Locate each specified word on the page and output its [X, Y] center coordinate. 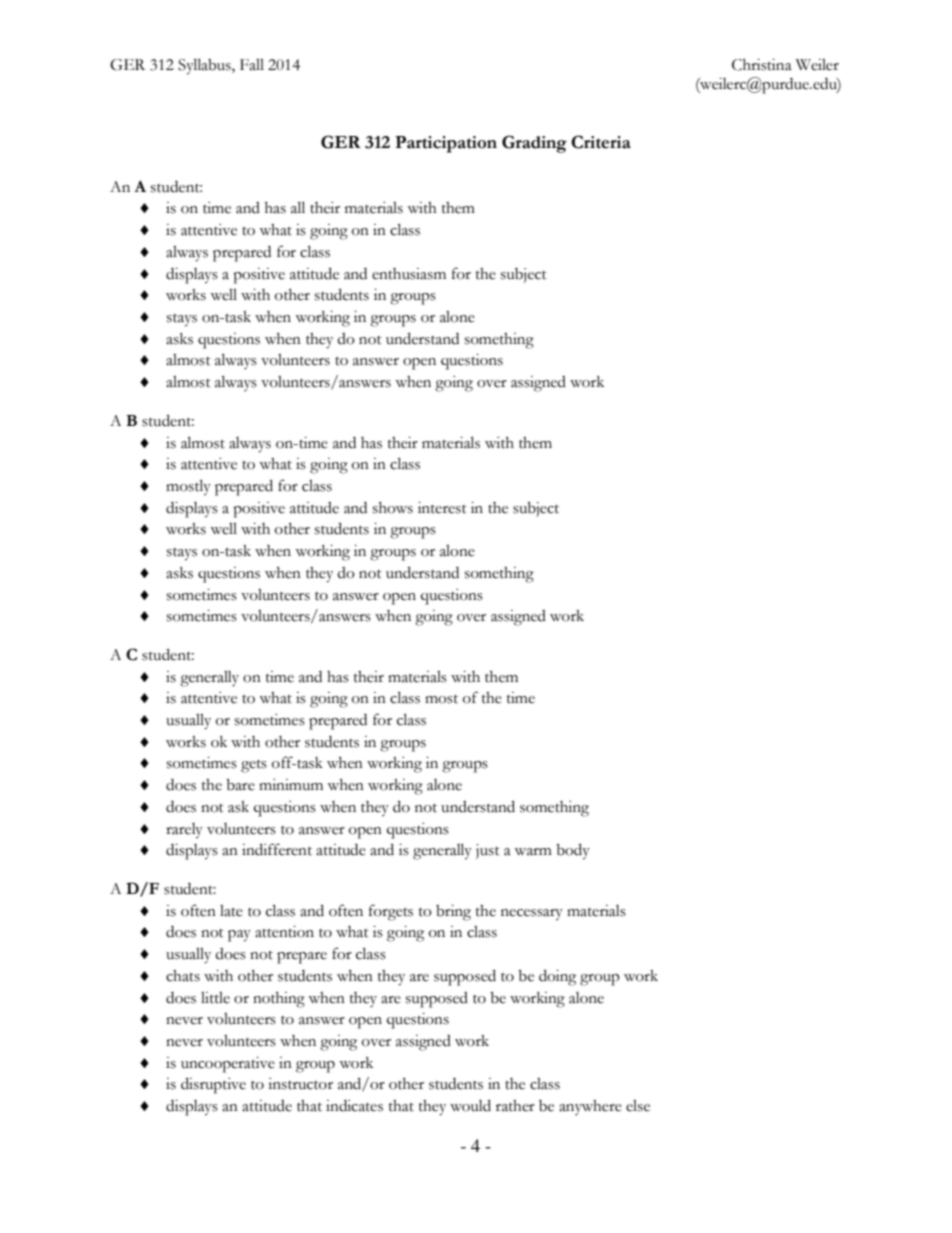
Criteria [601, 142]
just [488, 851]
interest [442, 508]
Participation [446, 144]
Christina [762, 65]
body [573, 851]
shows [393, 508]
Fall [252, 65]
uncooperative [228, 1065]
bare [240, 785]
